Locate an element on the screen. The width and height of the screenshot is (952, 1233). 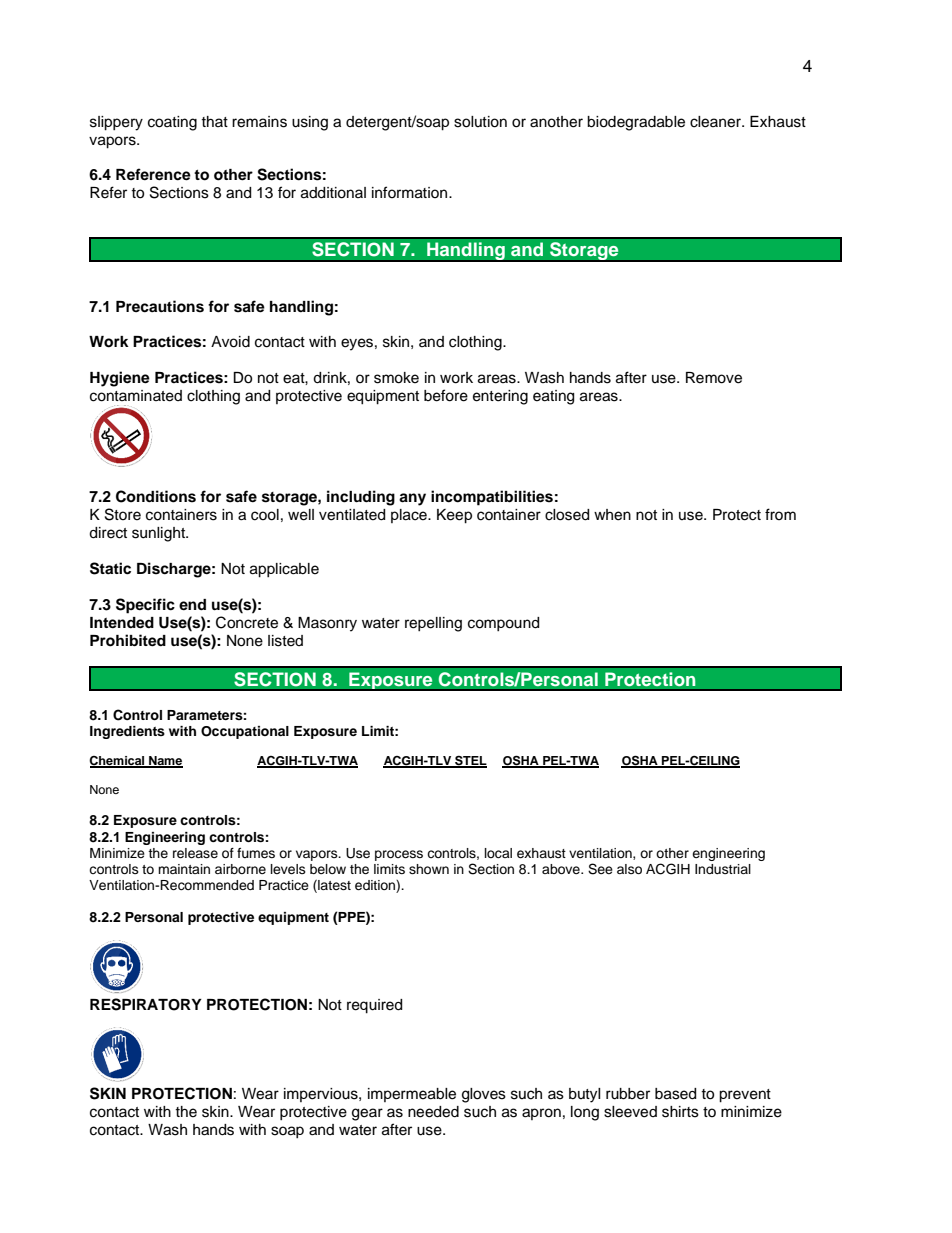
contaminated is located at coordinates (136, 396).
